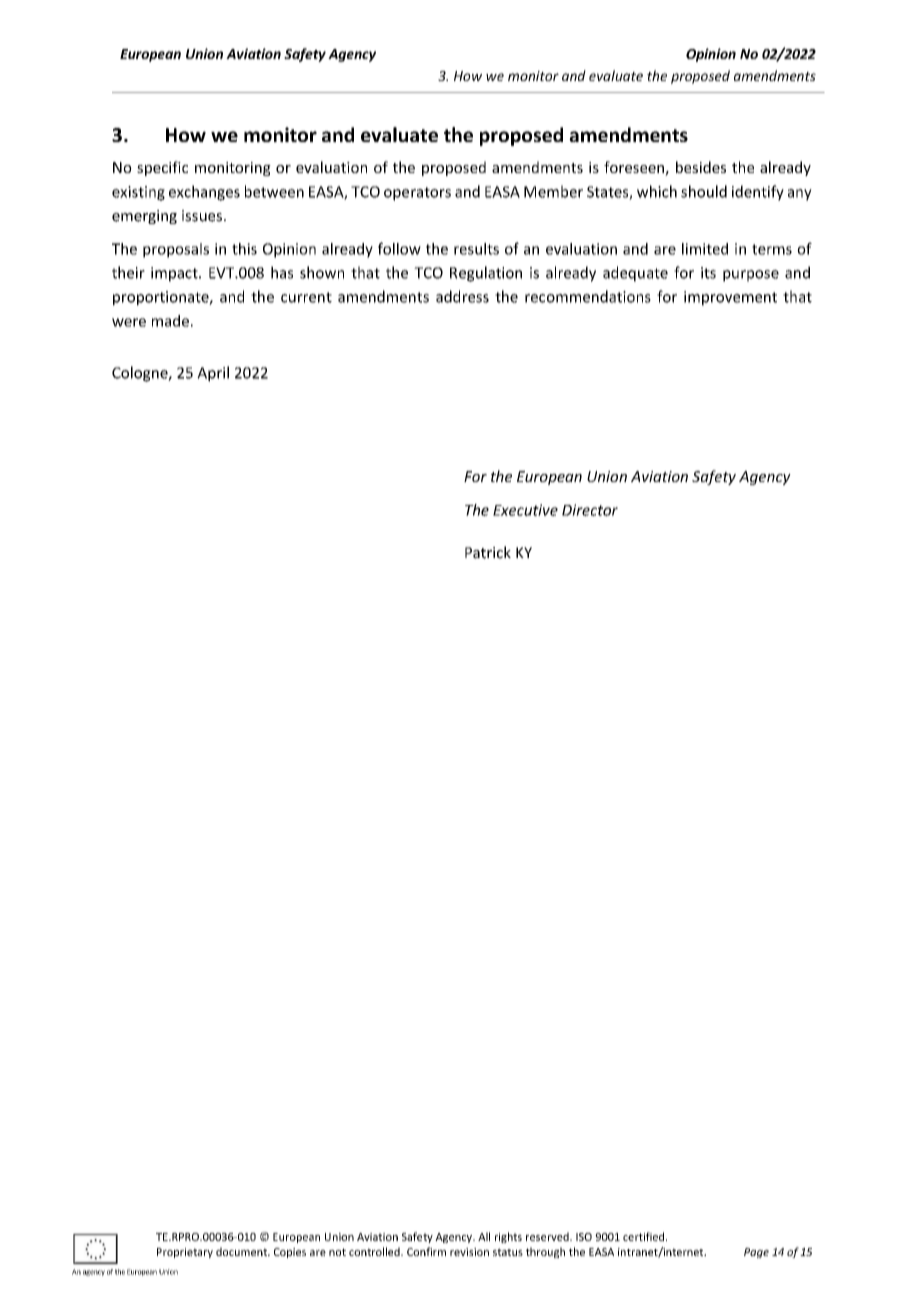  What do you see at coordinates (590, 510) in the document?
I see `Director` at bounding box center [590, 510].
